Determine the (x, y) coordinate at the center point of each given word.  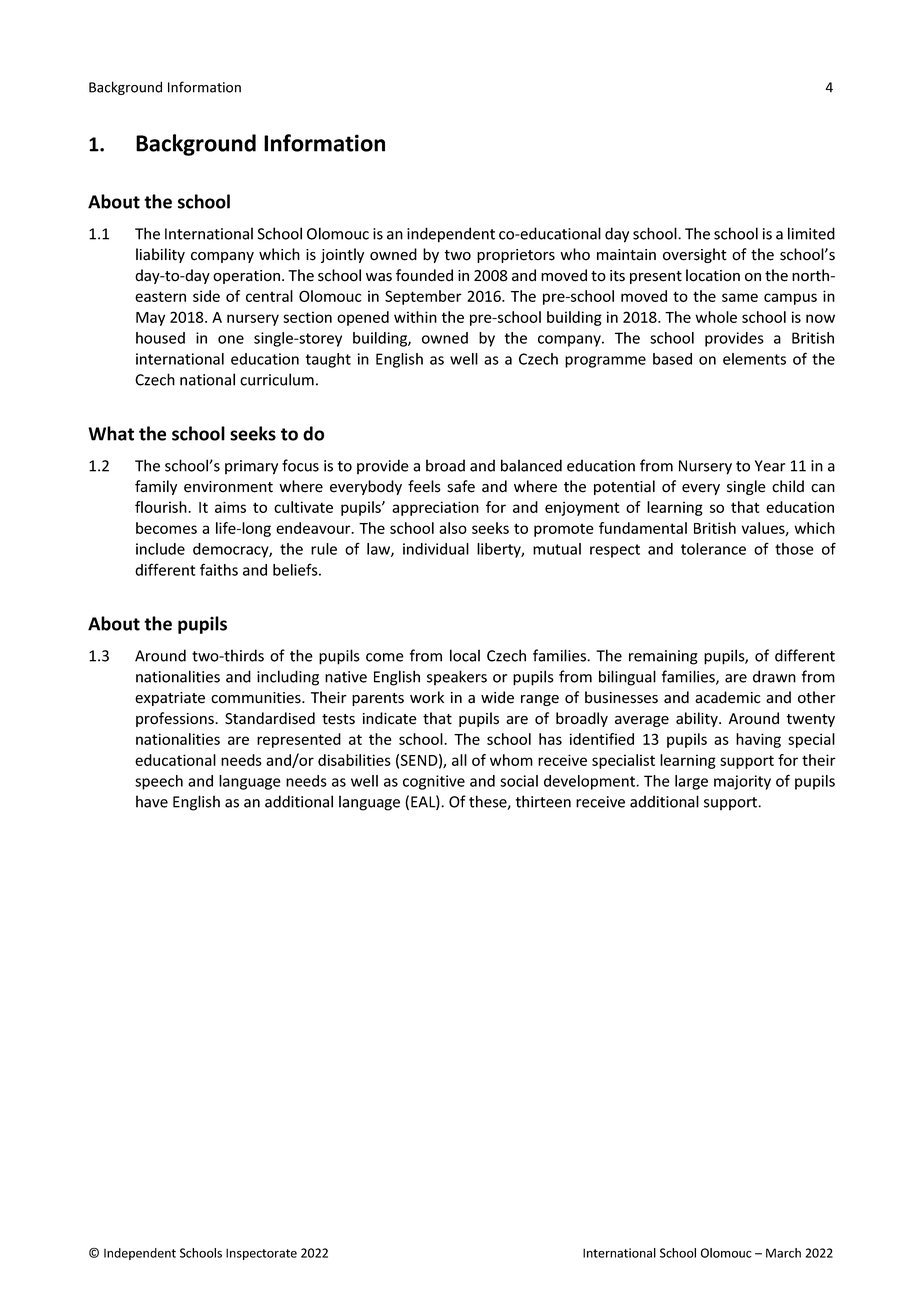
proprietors (516, 256)
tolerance (713, 549)
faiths (219, 569)
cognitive (434, 782)
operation (246, 277)
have (152, 801)
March (783, 1253)
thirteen (543, 801)
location (713, 275)
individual (436, 549)
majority (742, 782)
